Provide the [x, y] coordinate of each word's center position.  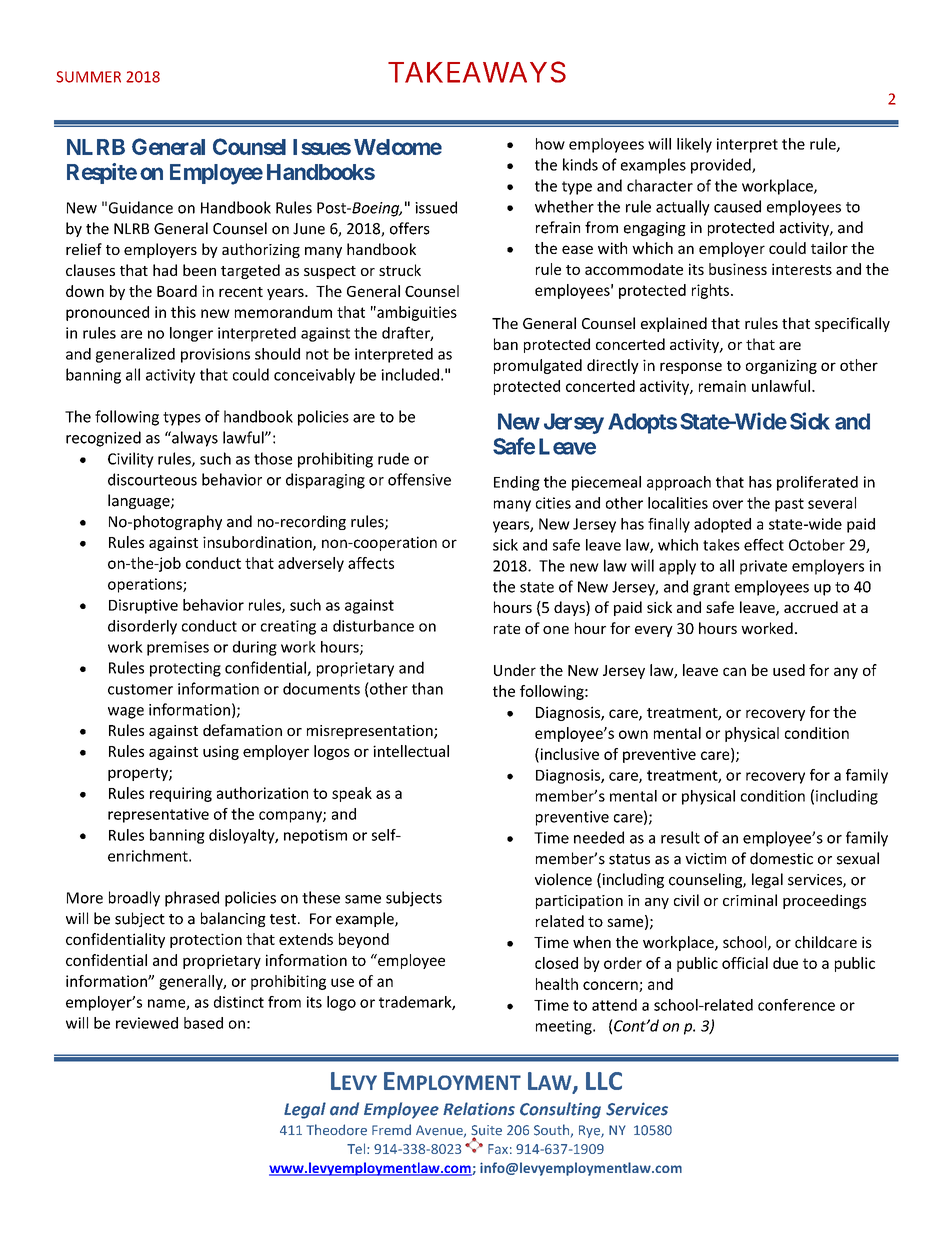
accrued [811, 607]
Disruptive [143, 606]
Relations [479, 1109]
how [550, 144]
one [556, 630]
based [203, 1023]
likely [694, 145]
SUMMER [88, 77]
